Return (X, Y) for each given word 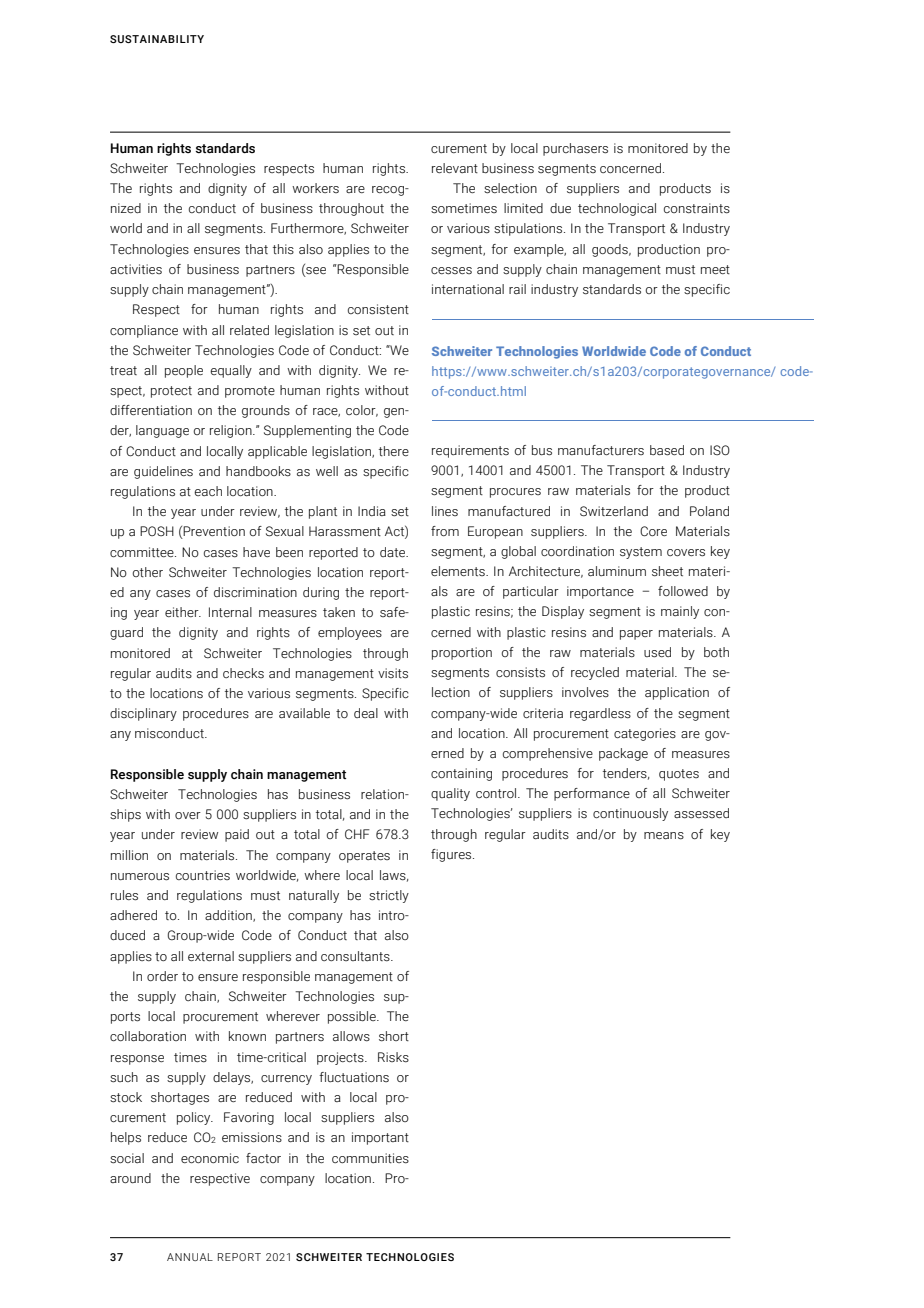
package (623, 754)
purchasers (575, 149)
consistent (378, 309)
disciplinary (143, 714)
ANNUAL (190, 1257)
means (664, 836)
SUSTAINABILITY (157, 39)
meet (715, 269)
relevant (455, 168)
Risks (393, 1057)
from (445, 531)
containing (461, 774)
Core (653, 531)
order (162, 976)
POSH (157, 531)
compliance (144, 331)
